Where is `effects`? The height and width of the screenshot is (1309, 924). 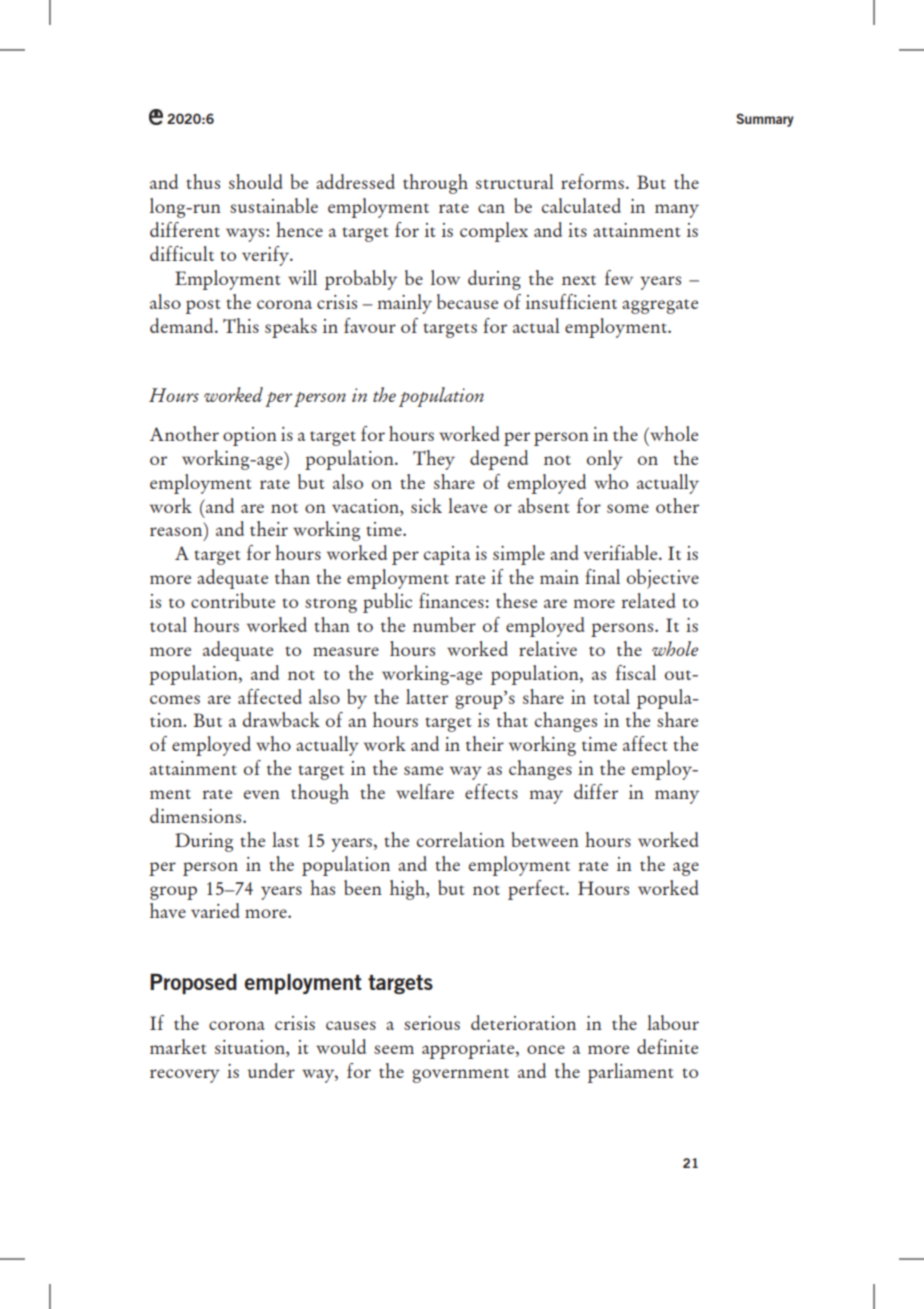 effects is located at coordinates (491, 791).
